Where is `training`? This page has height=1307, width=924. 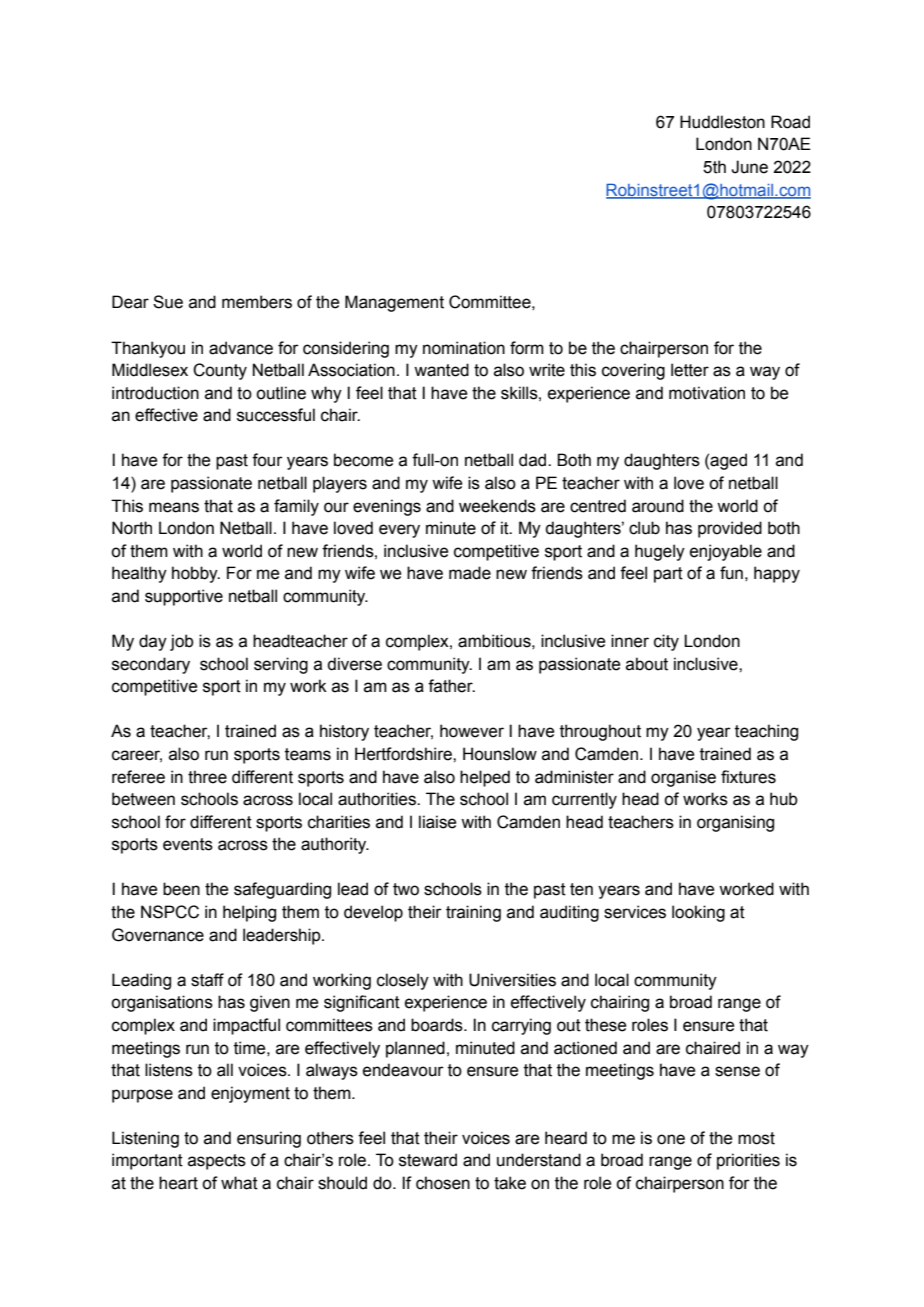
training is located at coordinates (473, 913).
